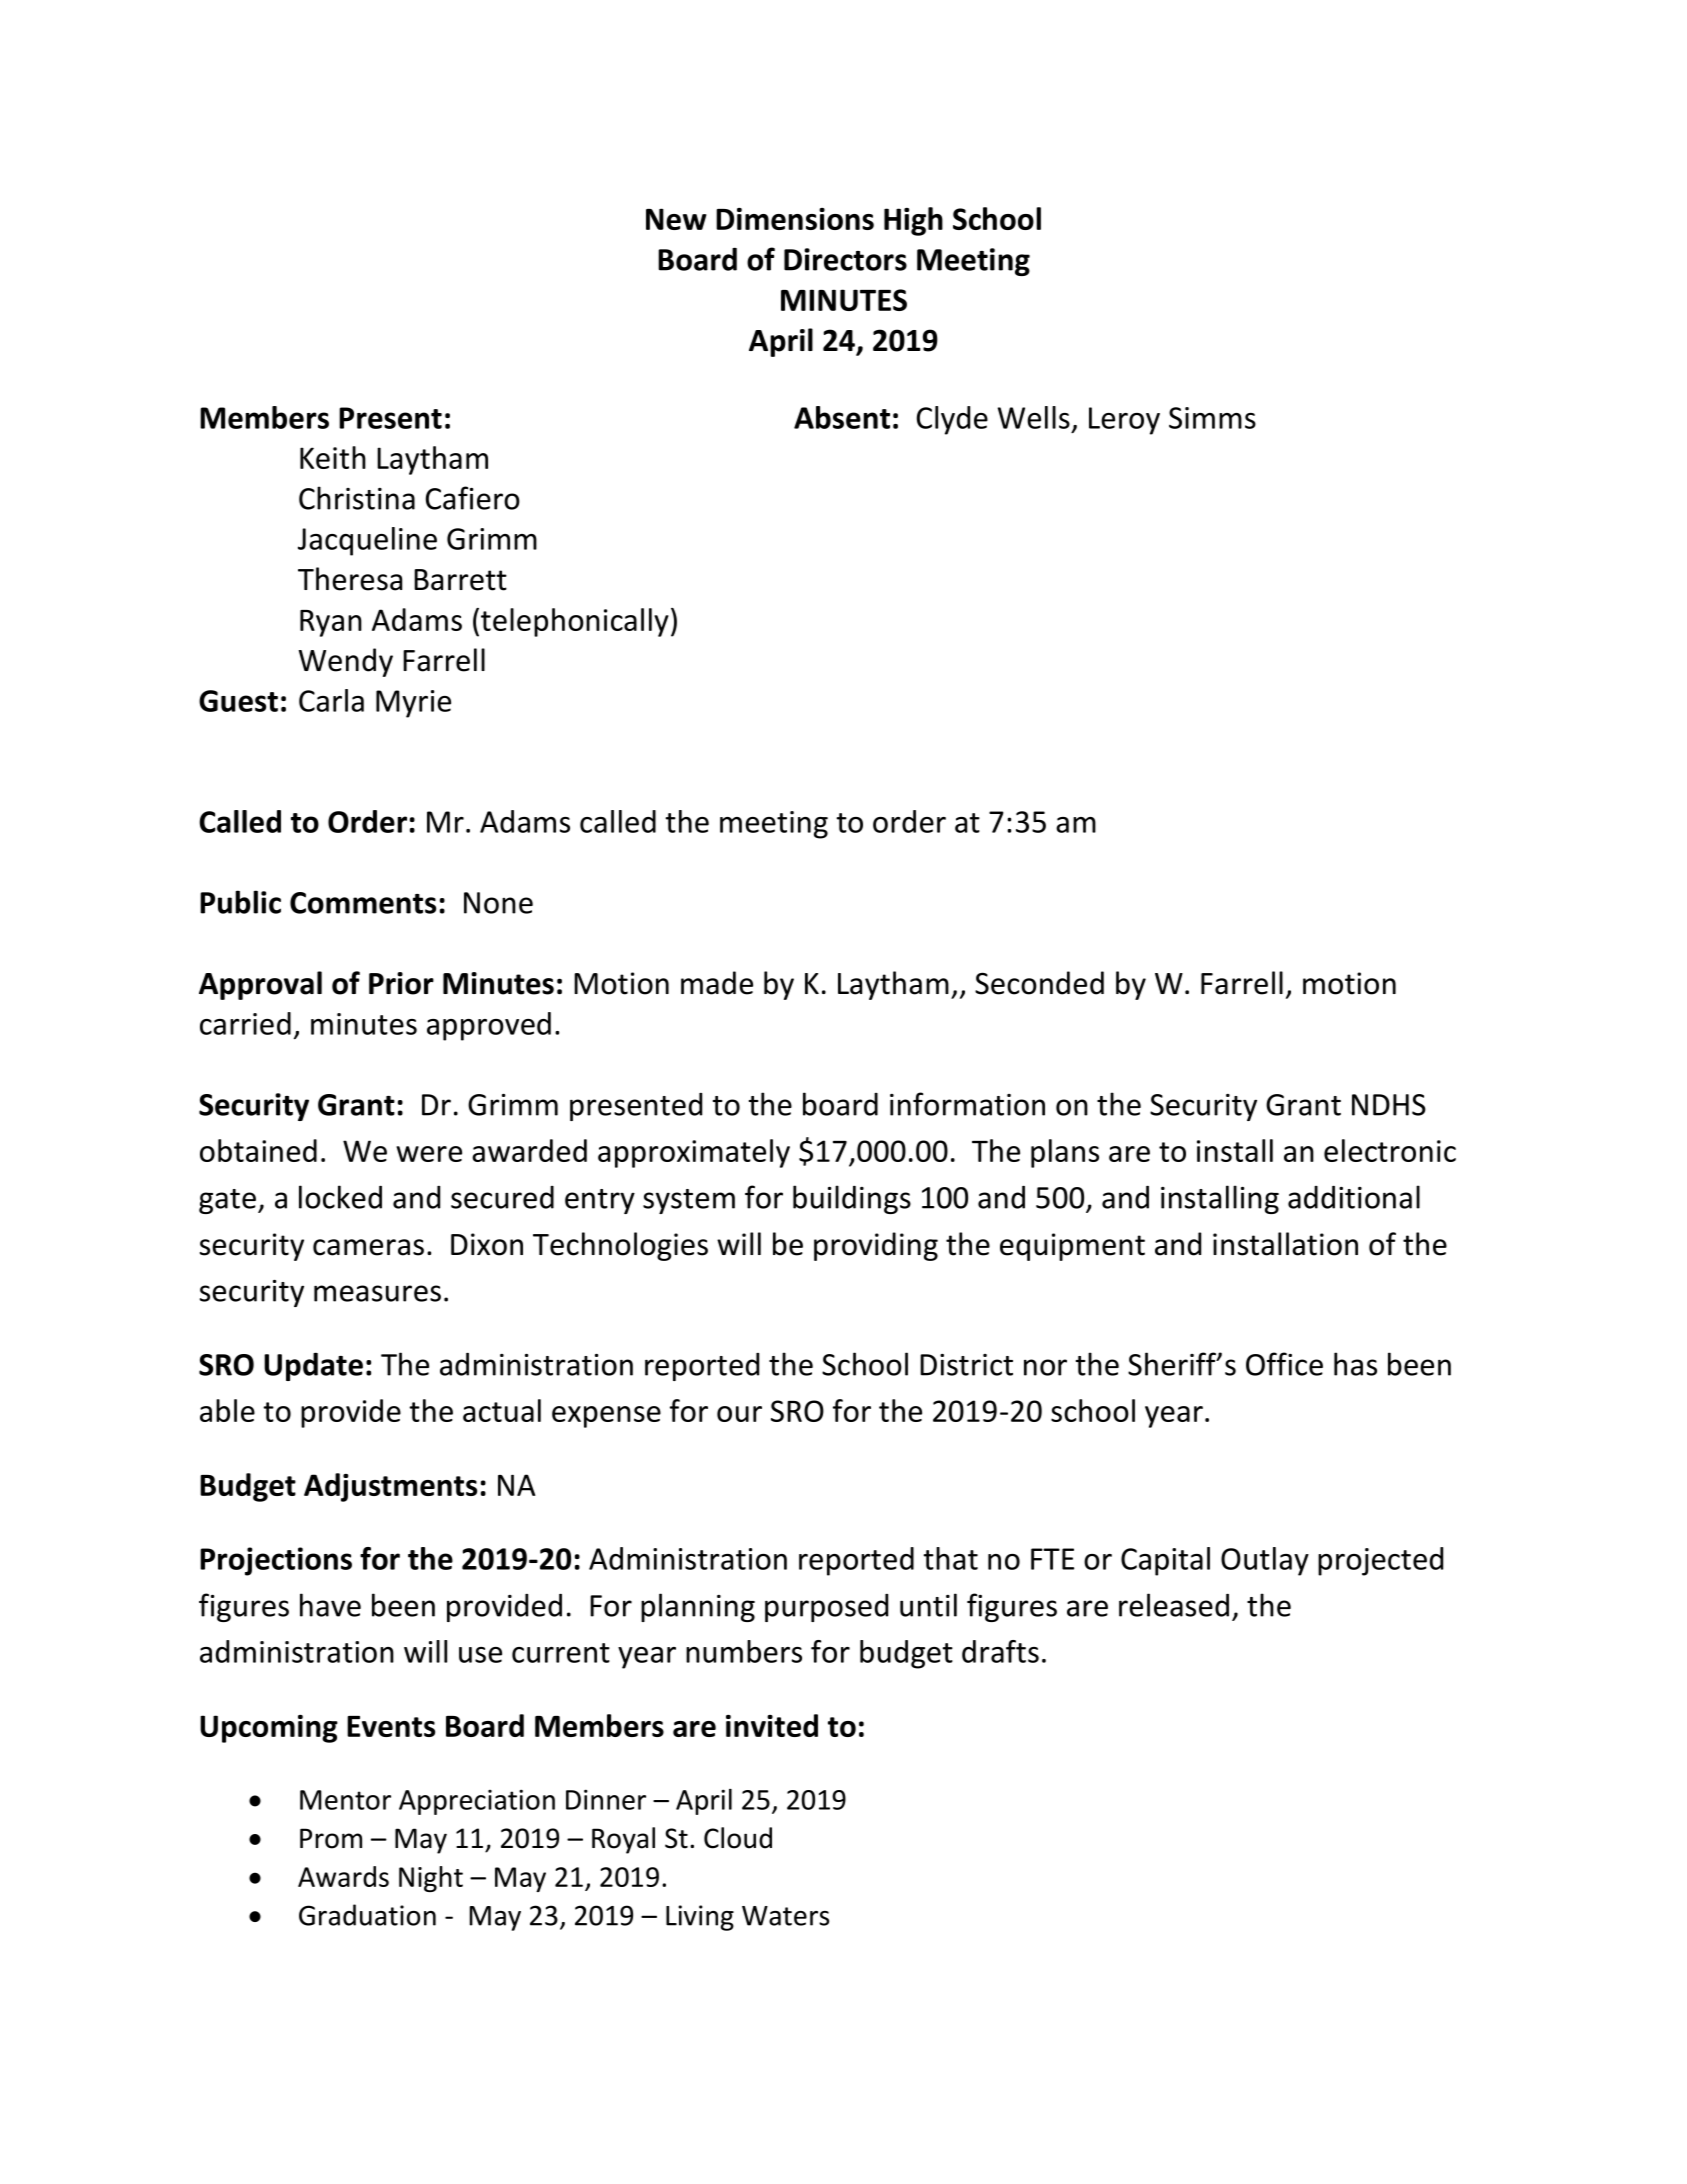  I want to click on made, so click(717, 983).
